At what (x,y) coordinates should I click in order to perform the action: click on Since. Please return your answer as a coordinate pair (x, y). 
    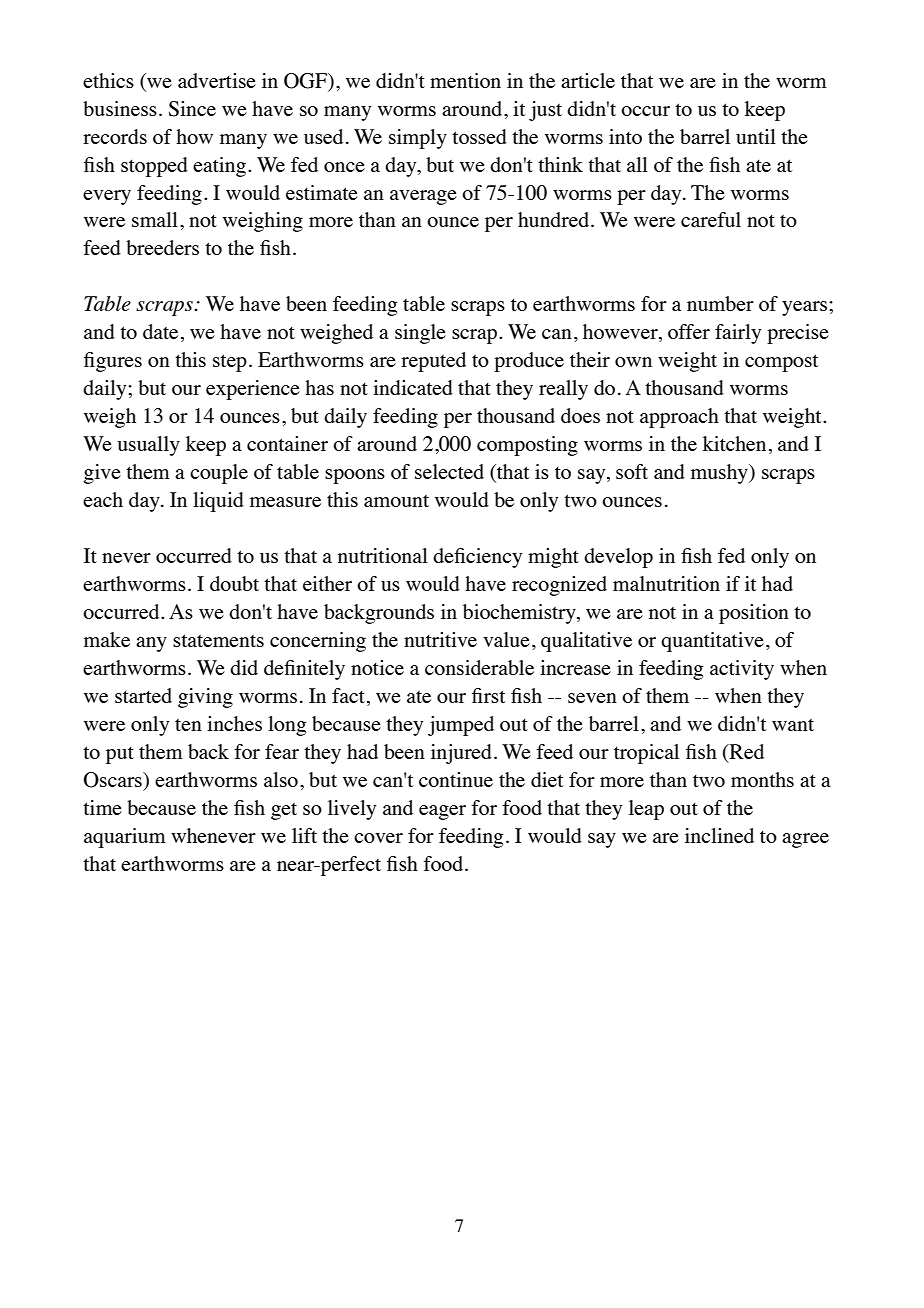
    Looking at the image, I should click on (192, 109).
